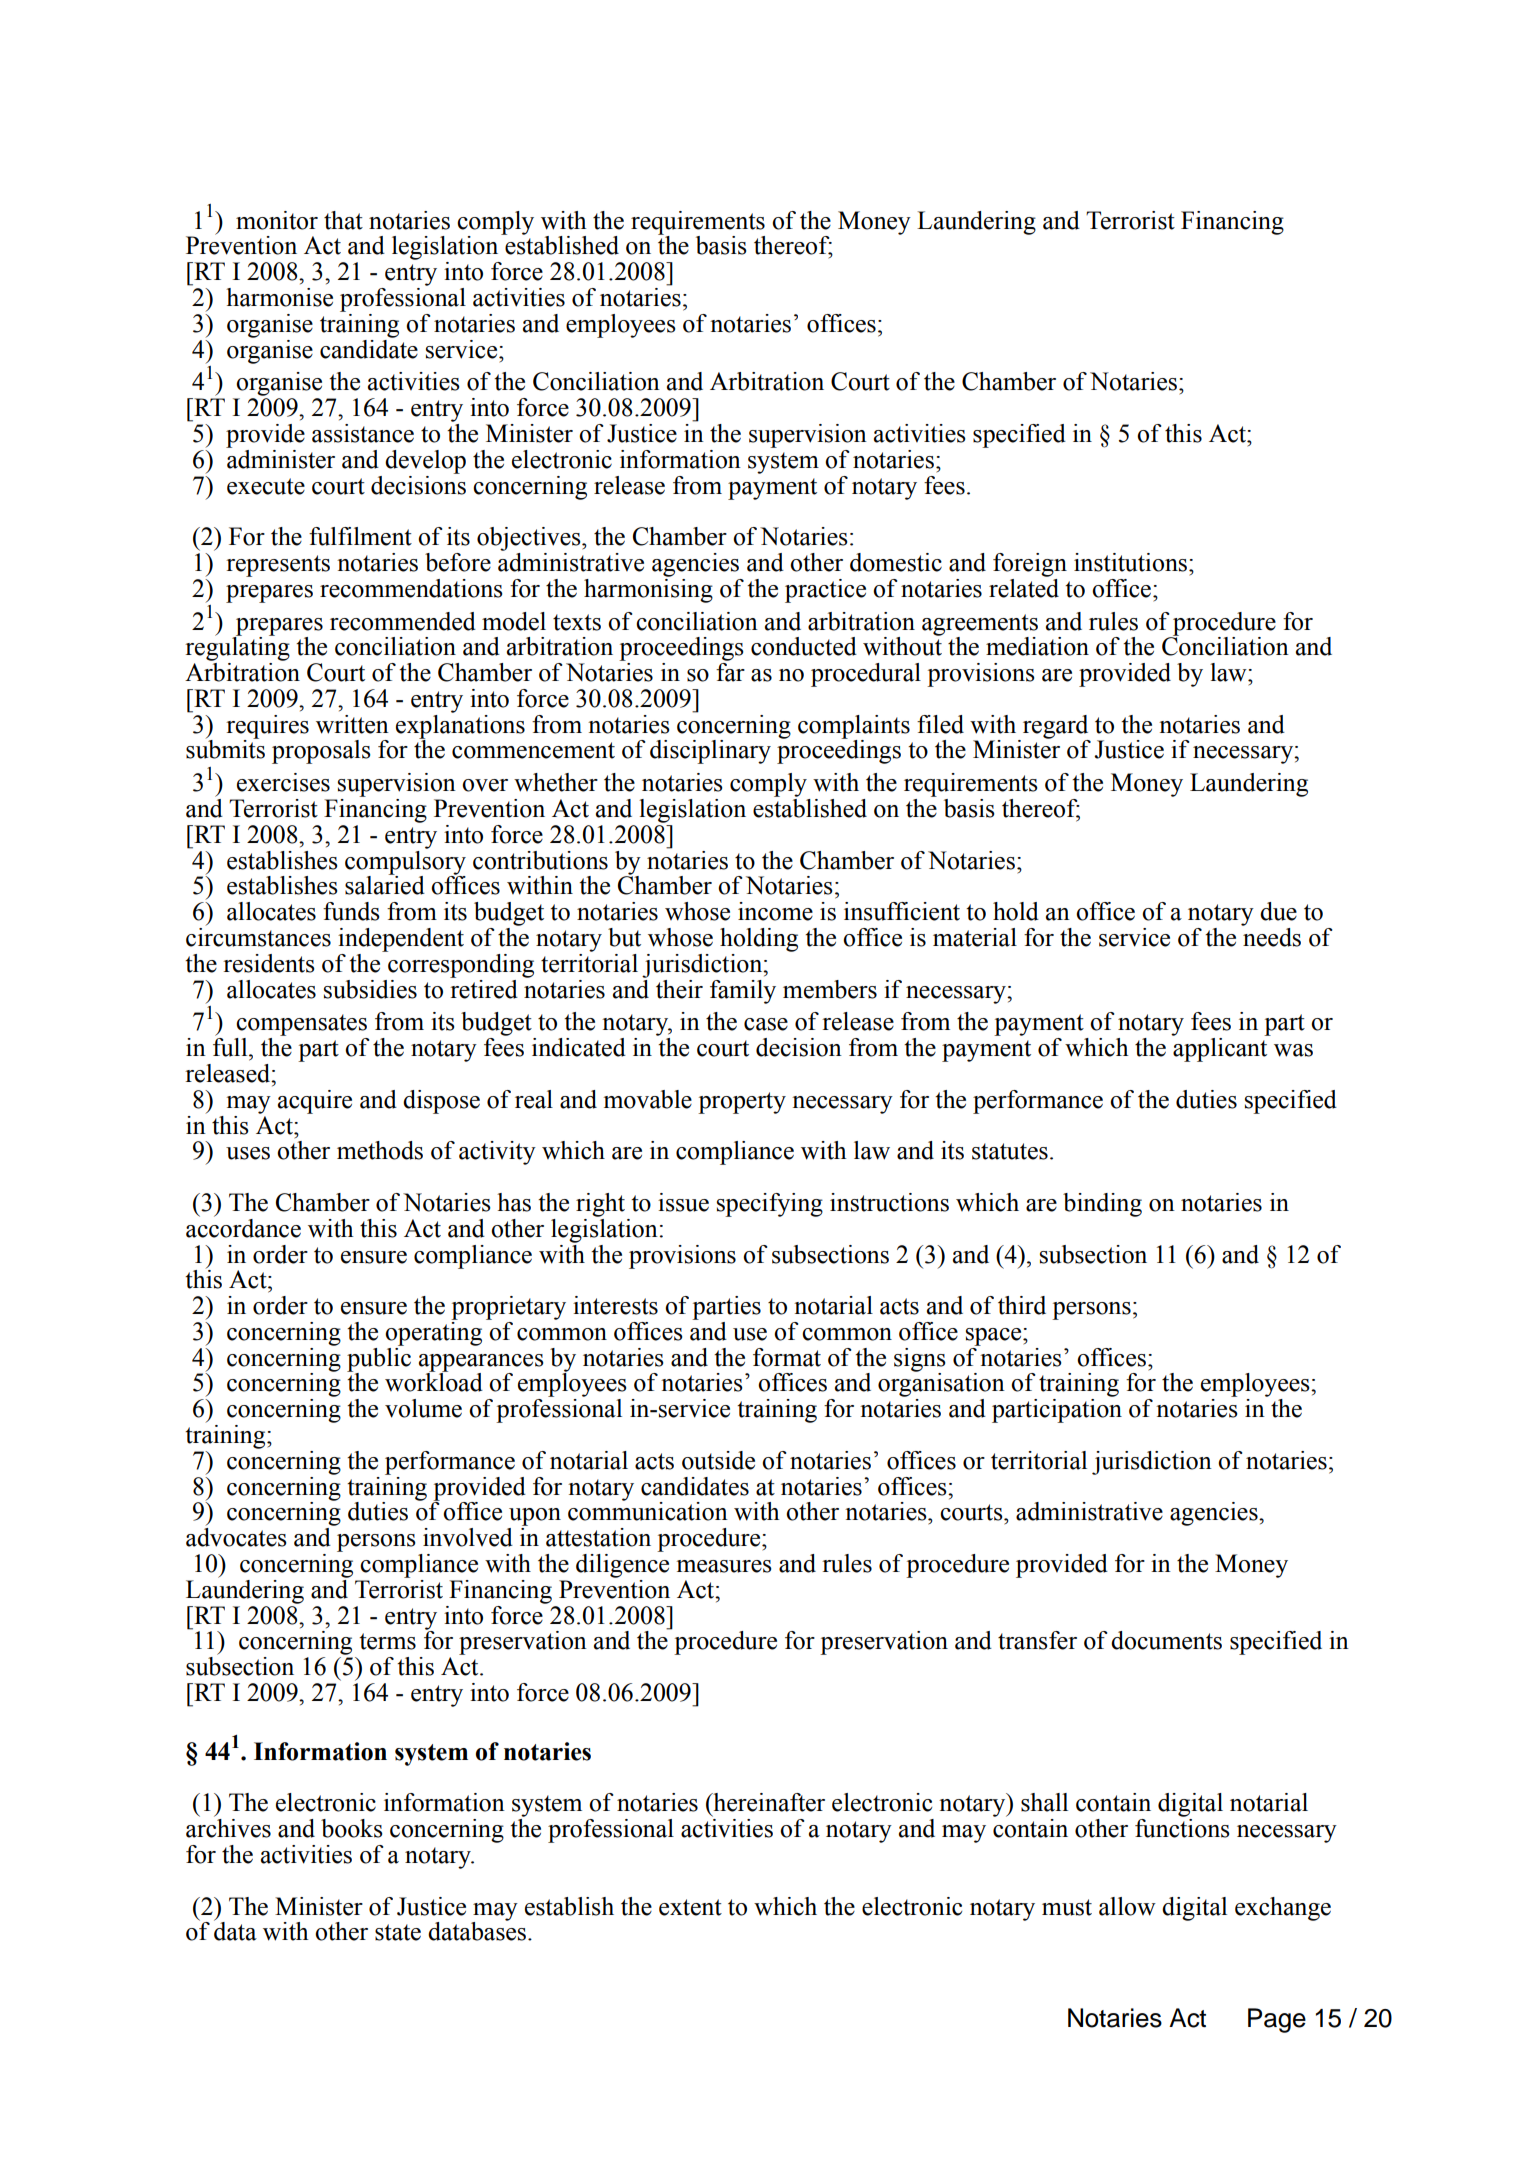  I want to click on due, so click(1278, 911).
